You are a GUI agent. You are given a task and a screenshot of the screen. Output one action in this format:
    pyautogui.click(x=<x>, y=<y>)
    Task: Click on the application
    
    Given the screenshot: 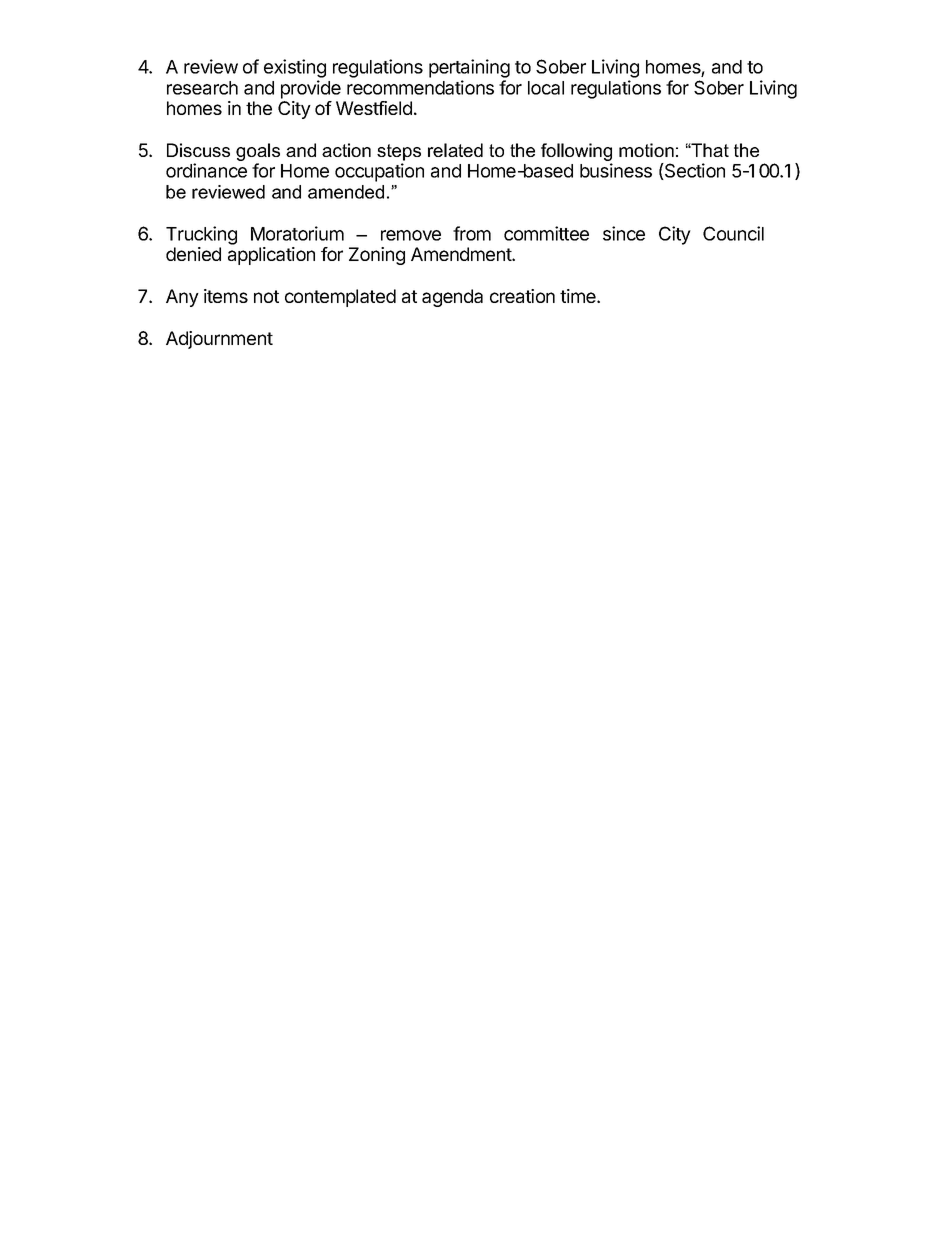 What is the action you would take?
    pyautogui.click(x=271, y=256)
